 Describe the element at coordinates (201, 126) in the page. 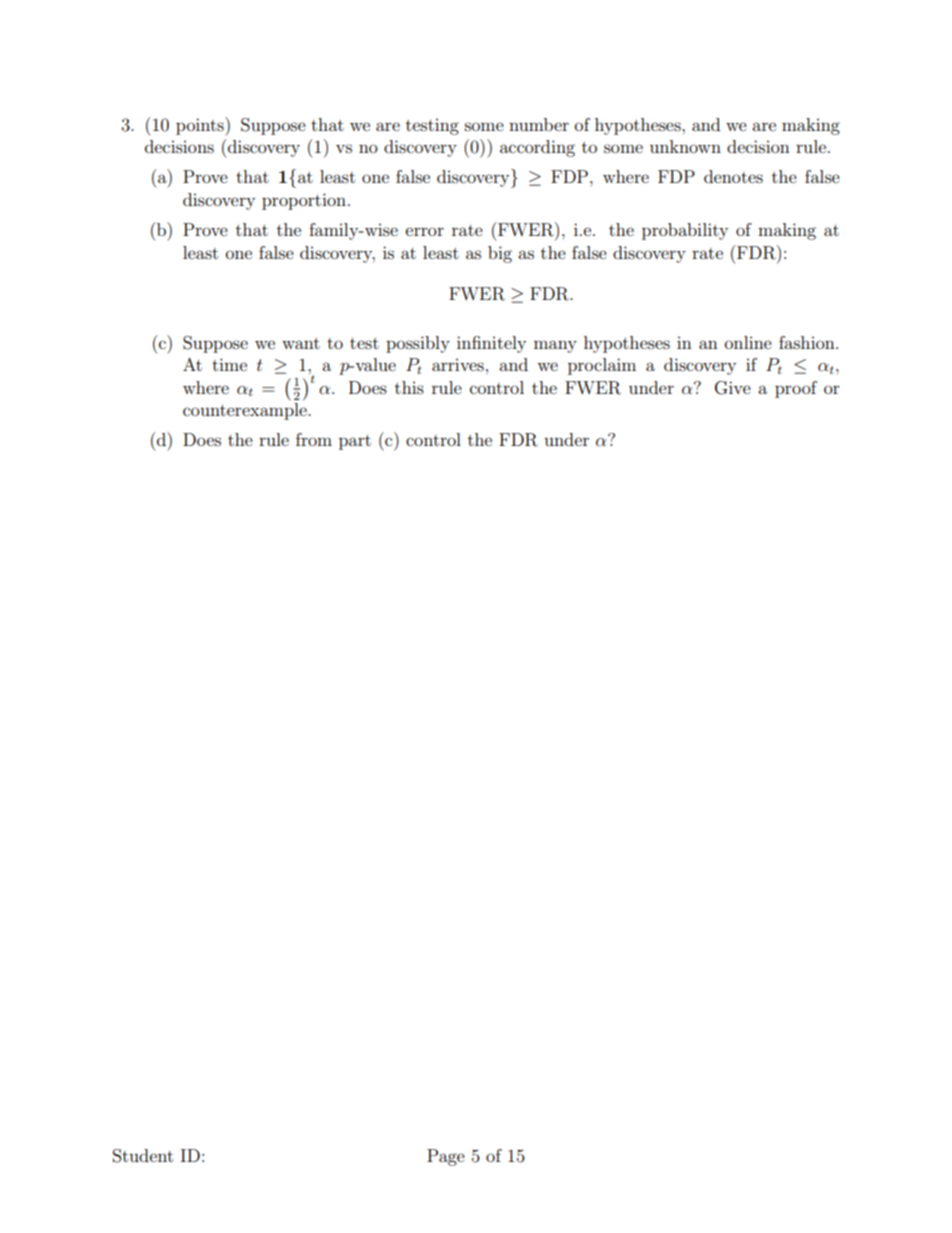

I see `points` at that location.
